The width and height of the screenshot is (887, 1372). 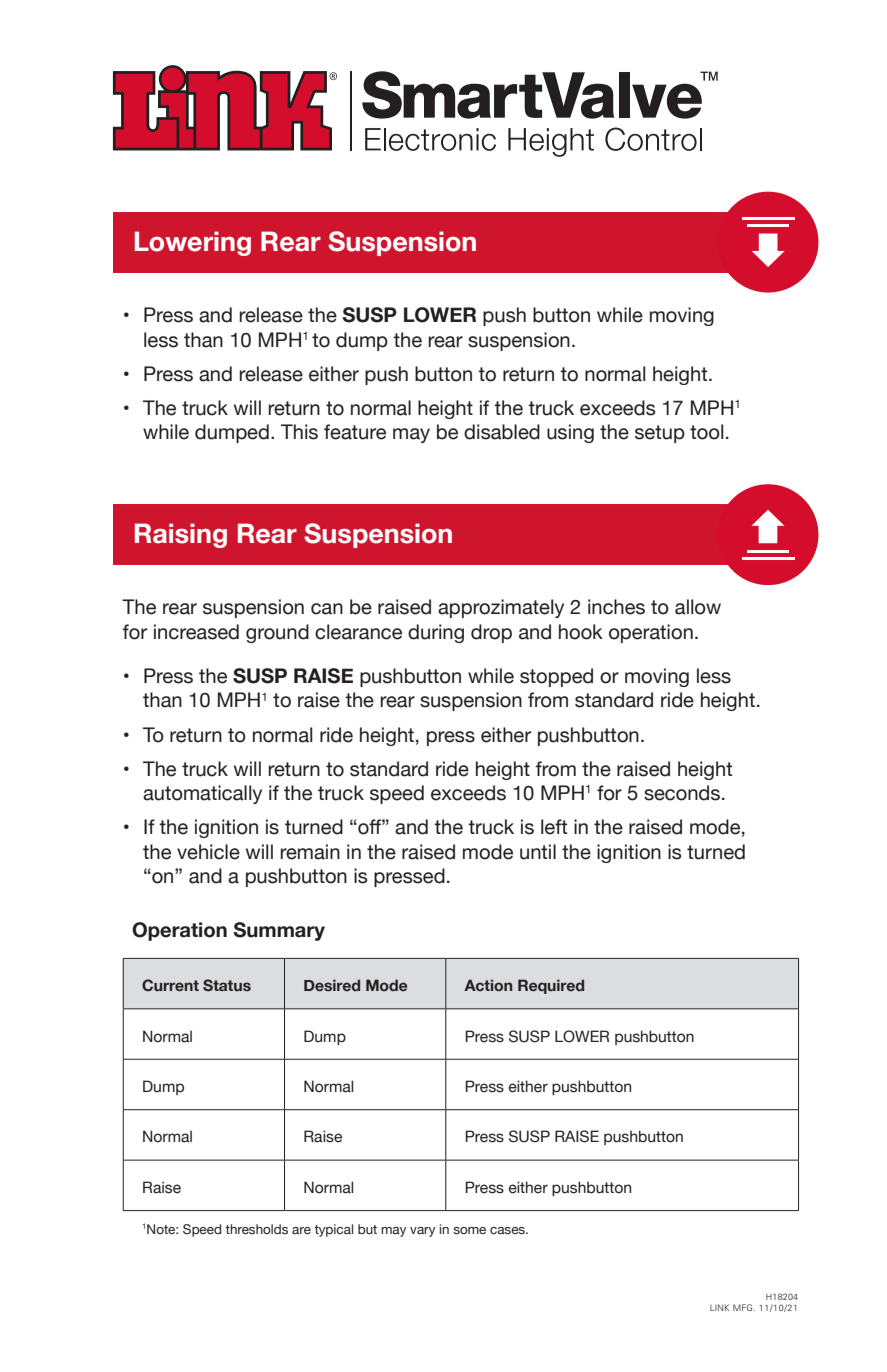 What do you see at coordinates (469, 1230) in the screenshot?
I see `some` at bounding box center [469, 1230].
